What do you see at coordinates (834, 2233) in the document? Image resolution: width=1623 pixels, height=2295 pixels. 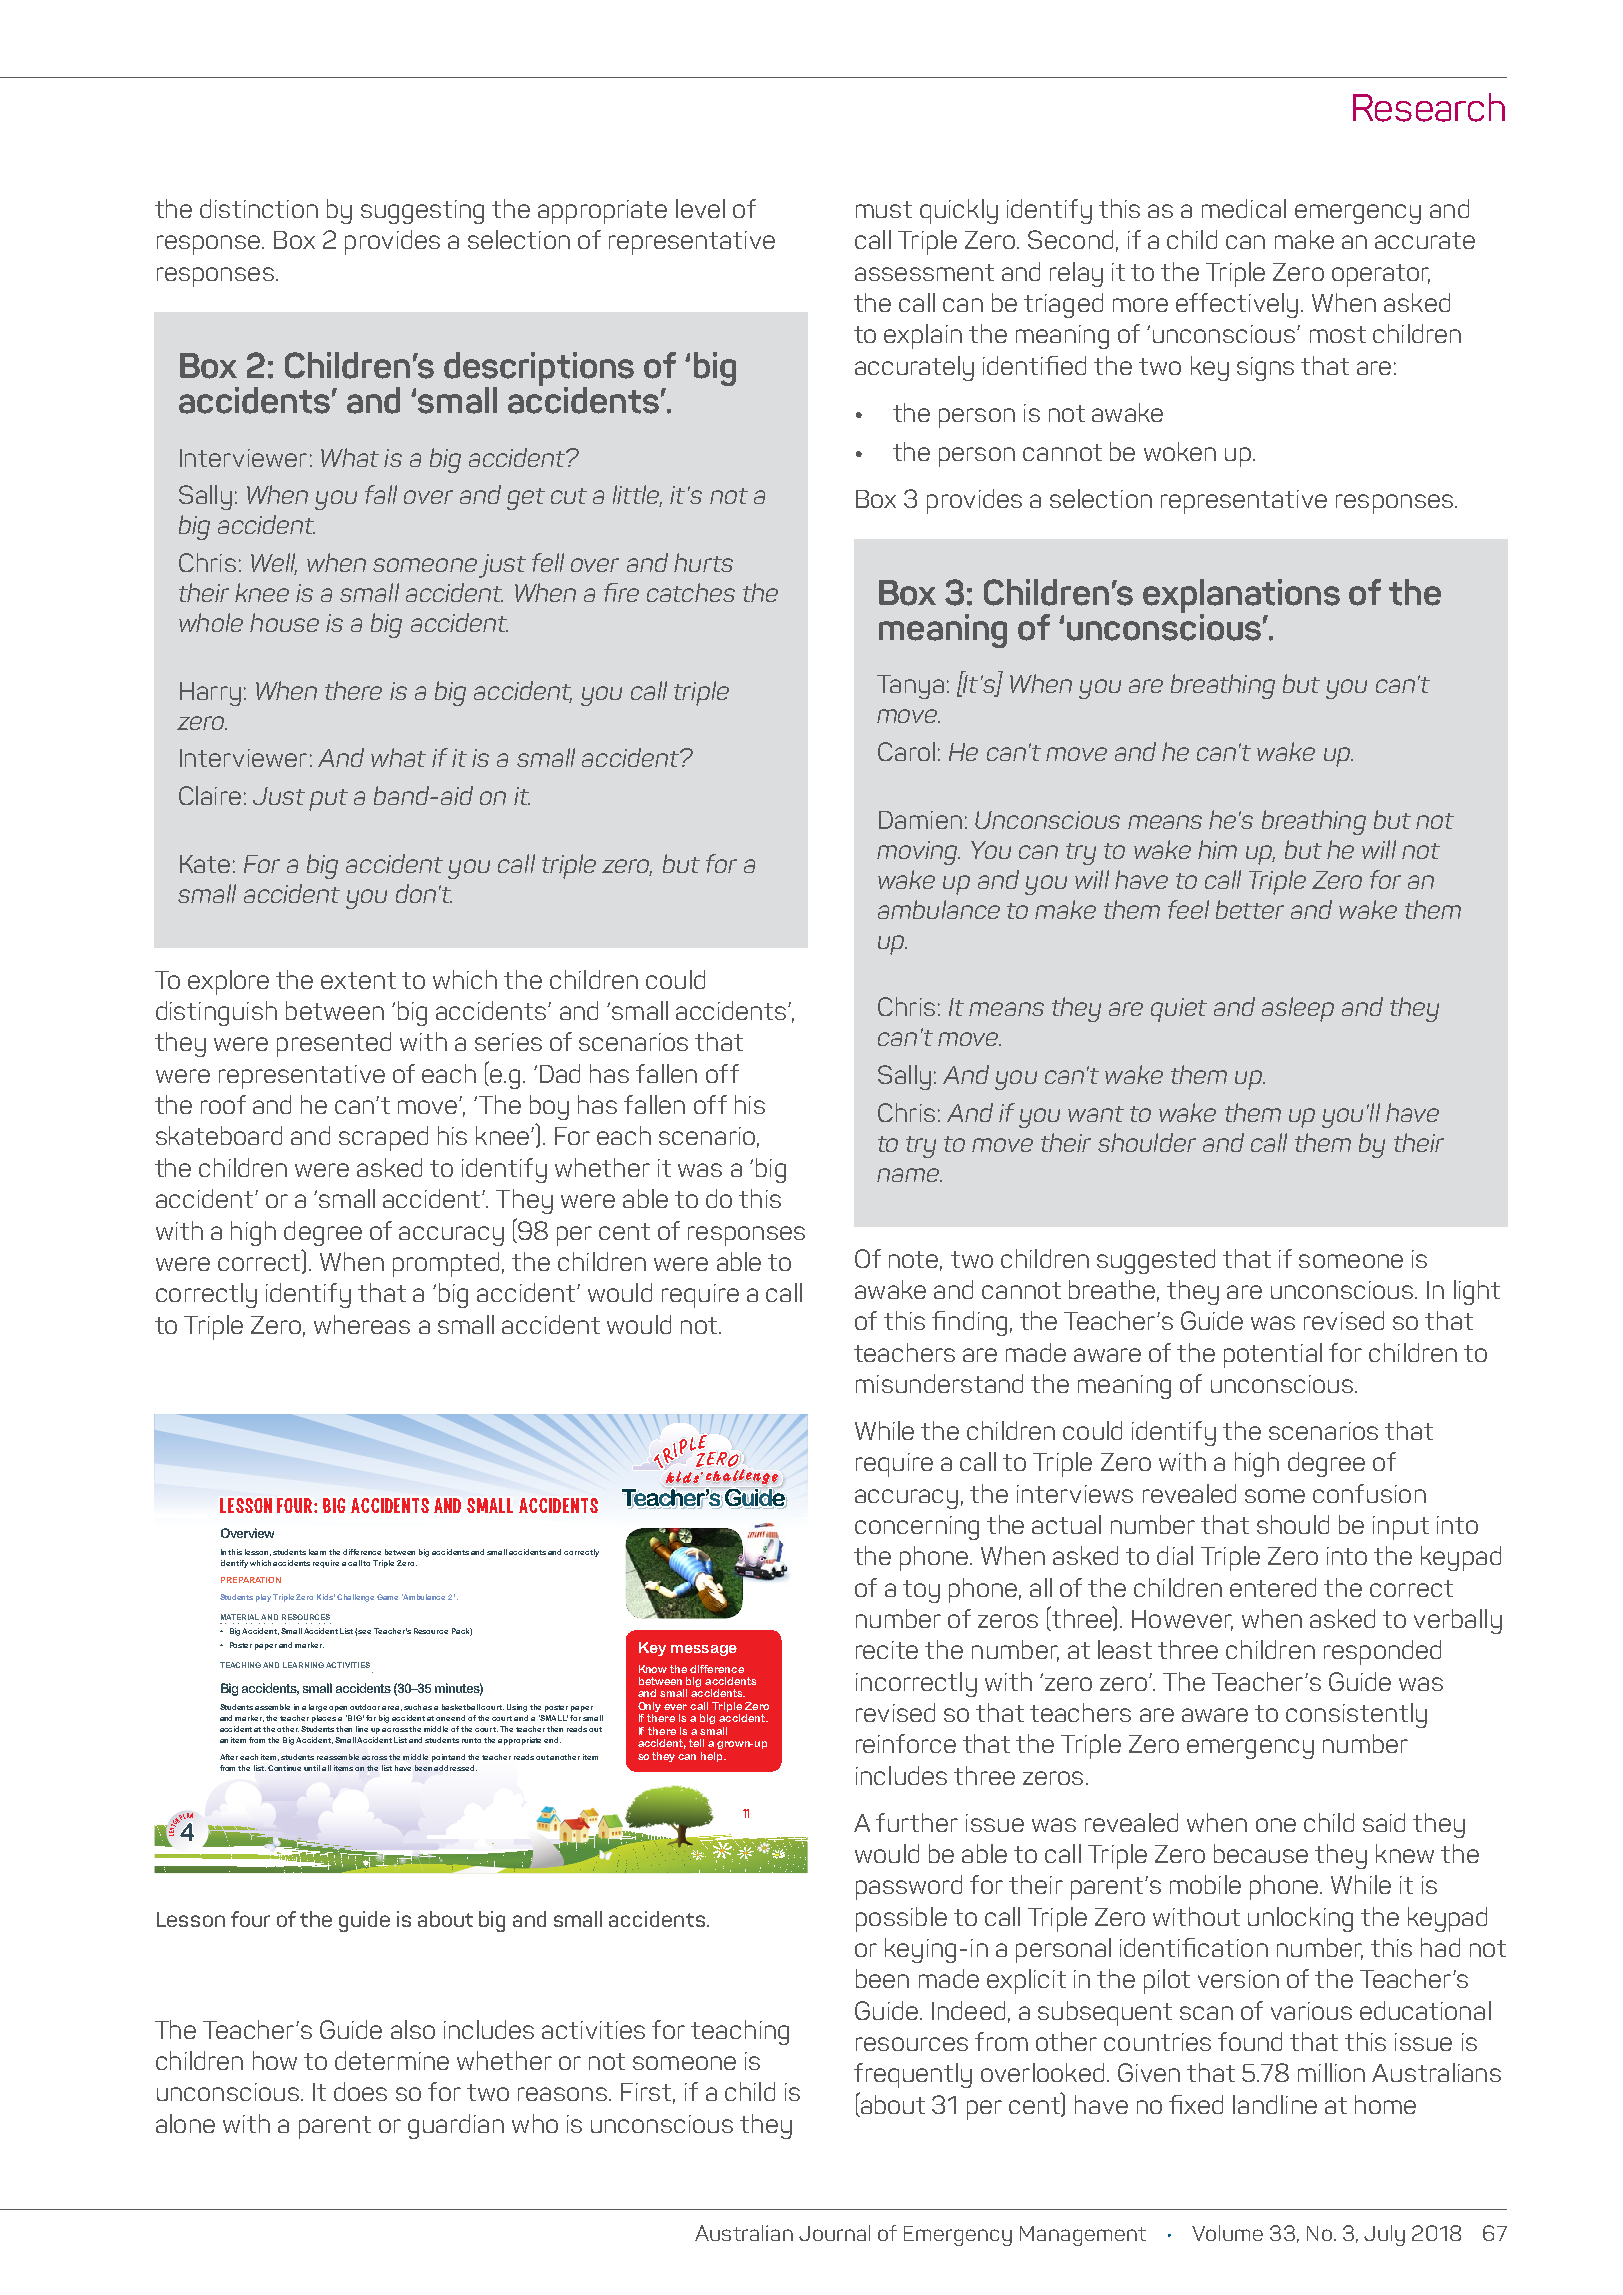 I see `Journal` at bounding box center [834, 2233].
